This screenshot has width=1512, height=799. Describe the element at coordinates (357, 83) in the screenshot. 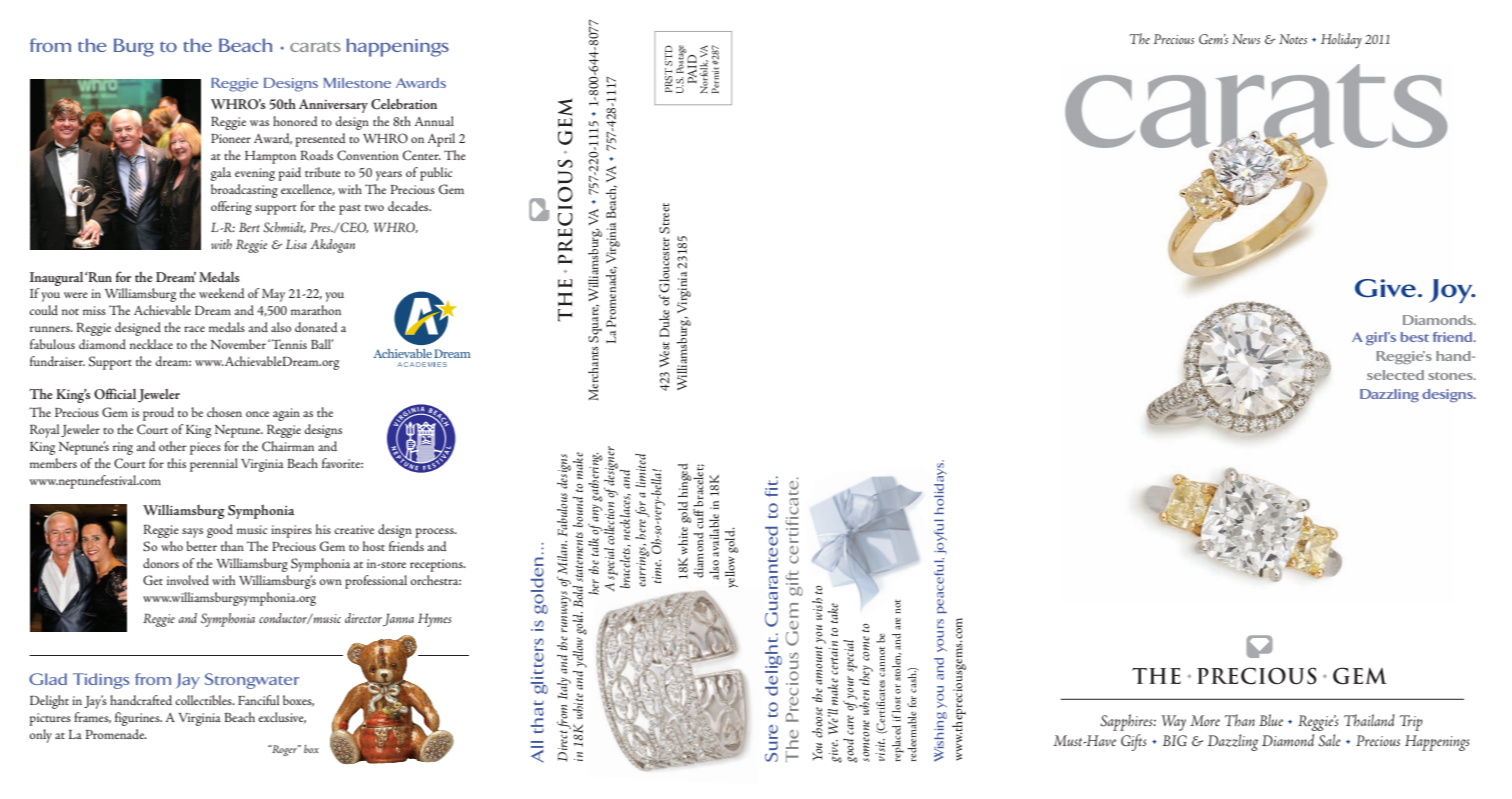

I see `Milestone` at that location.
